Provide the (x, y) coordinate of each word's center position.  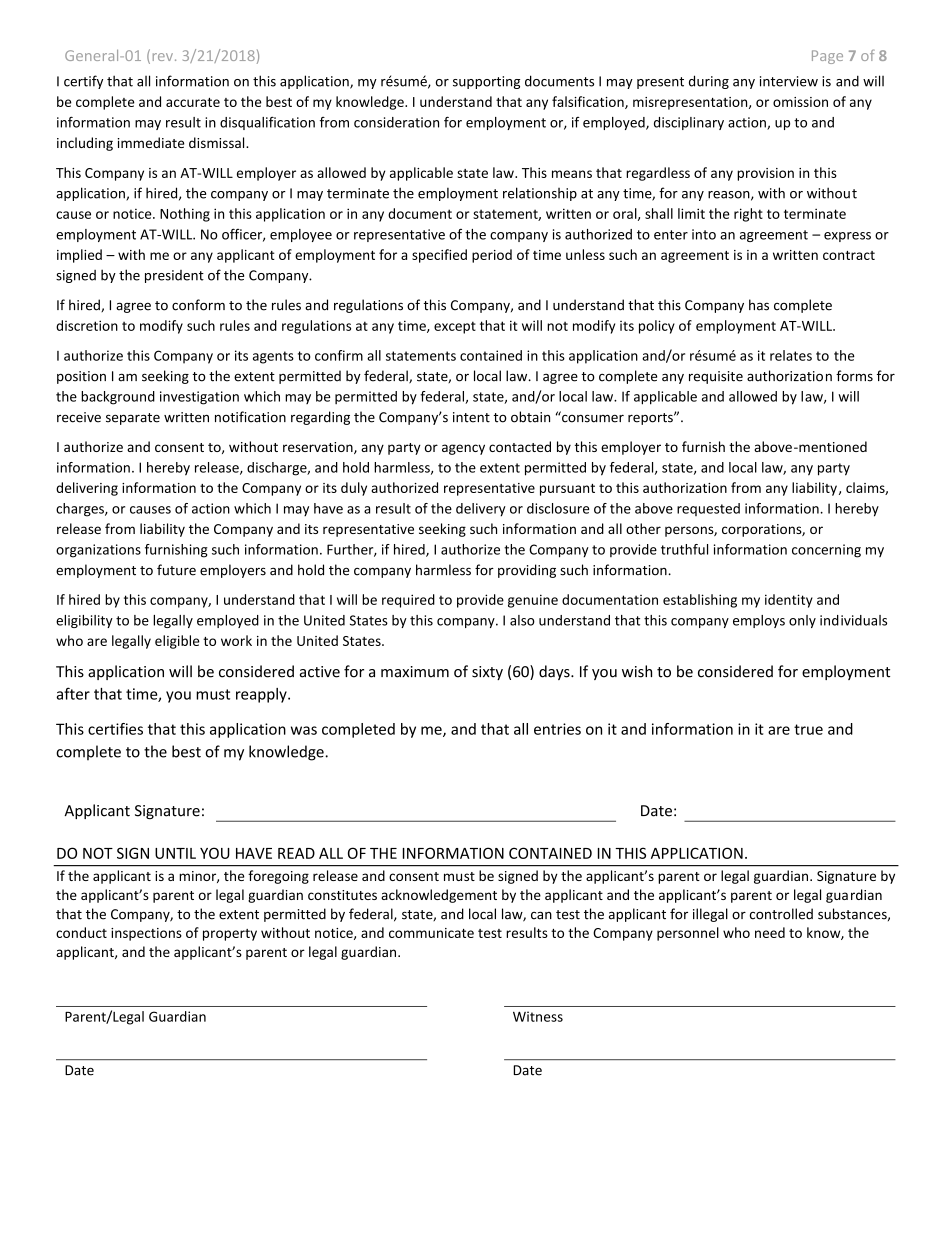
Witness (538, 1016)
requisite (716, 377)
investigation (199, 398)
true (808, 729)
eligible (177, 642)
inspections (146, 934)
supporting (486, 82)
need (770, 932)
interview (789, 81)
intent (471, 417)
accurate (193, 102)
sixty (487, 673)
